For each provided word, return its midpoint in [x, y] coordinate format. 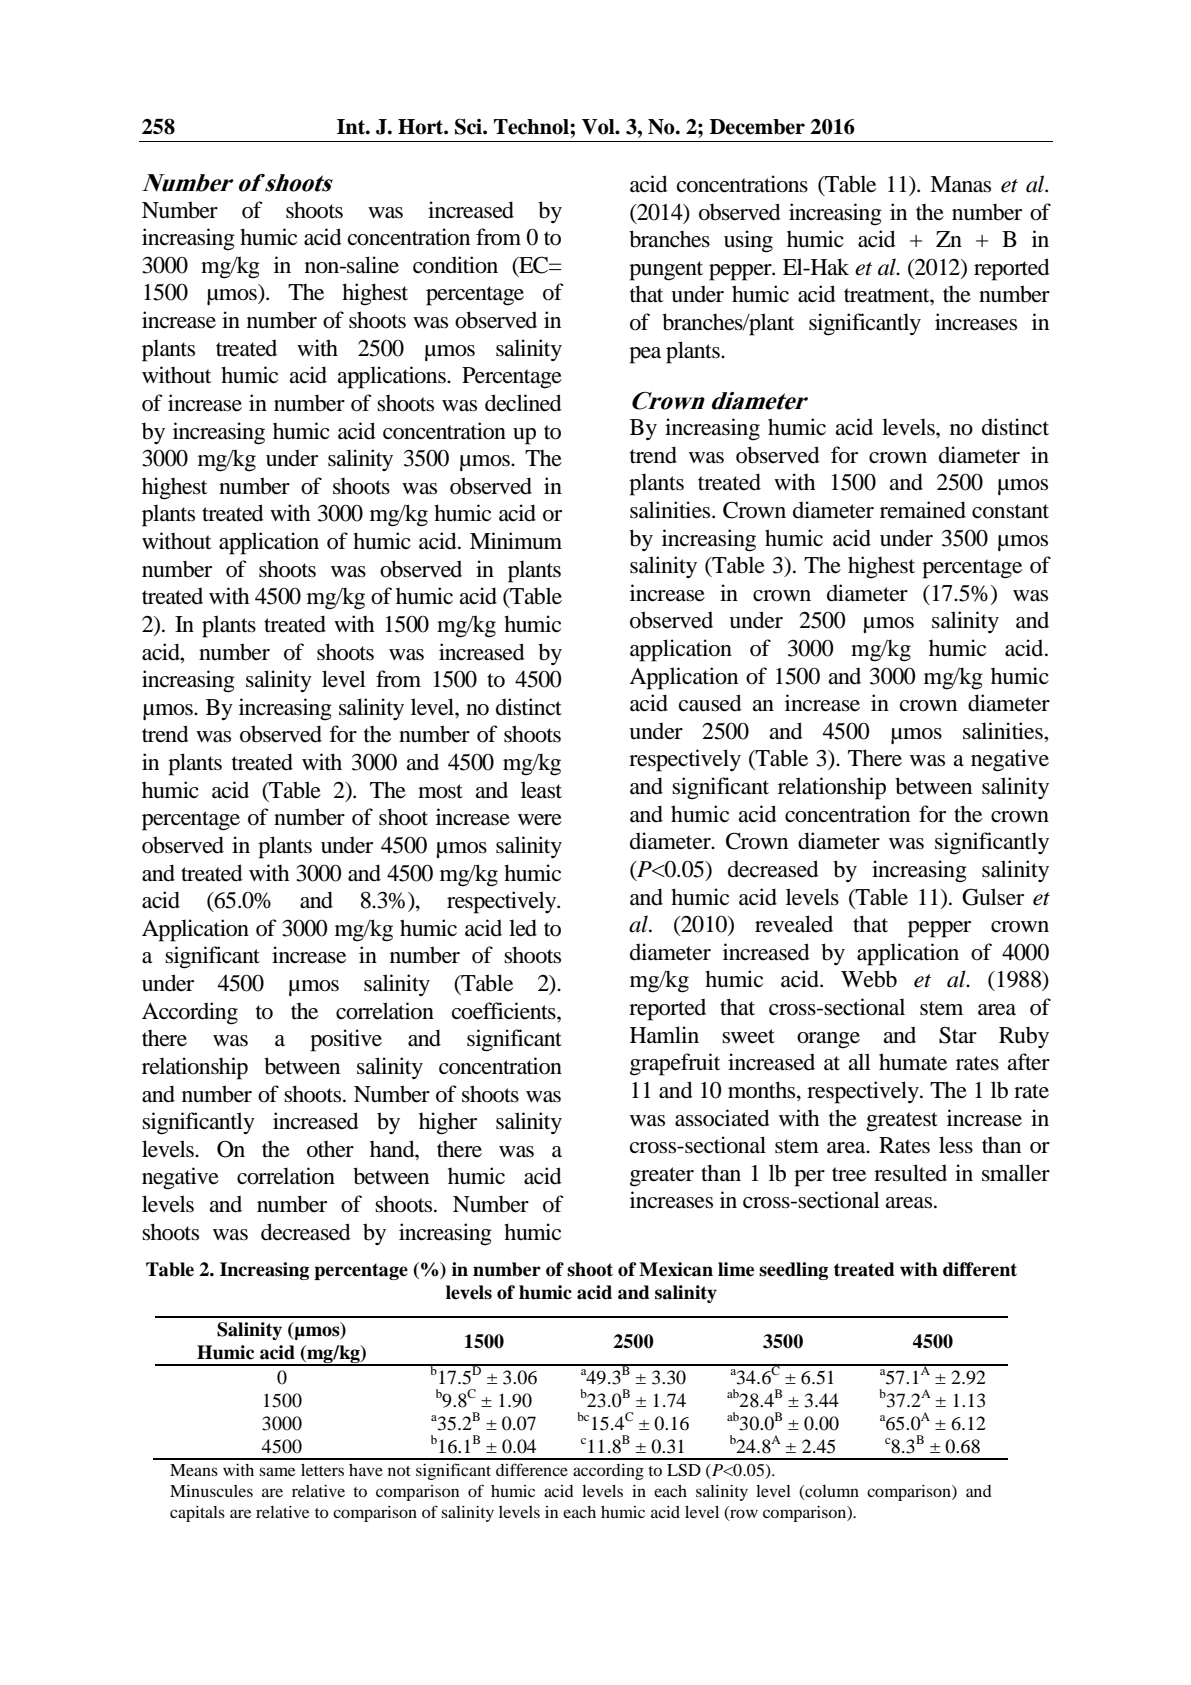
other [330, 1149]
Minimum [516, 541]
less [956, 1145]
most [440, 791]
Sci [469, 126]
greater [662, 1177]
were [540, 820]
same [277, 1471]
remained [923, 510]
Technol [532, 127]
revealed [794, 924]
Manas [960, 184]
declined [523, 403]
